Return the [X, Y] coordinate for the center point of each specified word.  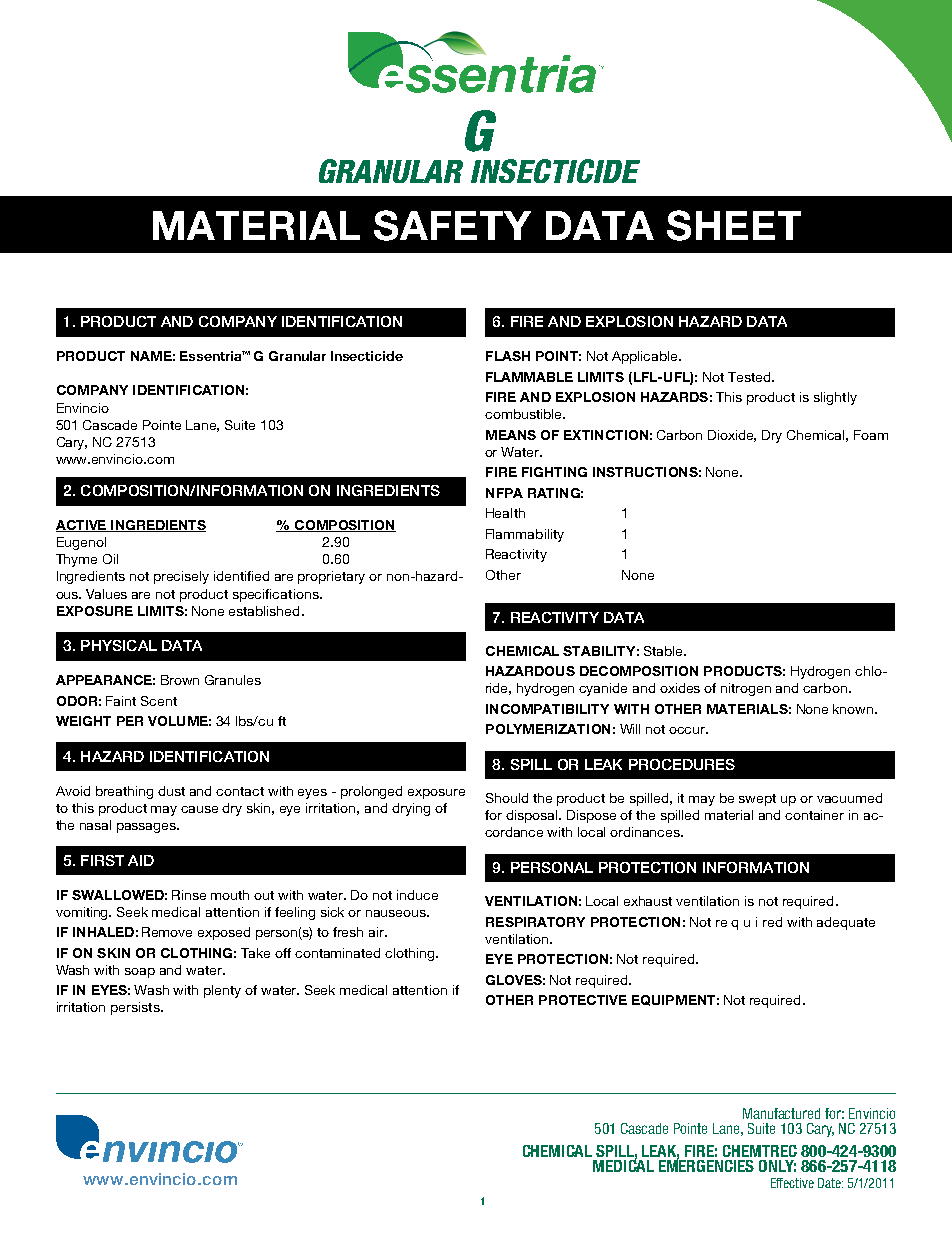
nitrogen [746, 689]
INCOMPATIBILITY [547, 709]
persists [136, 1008]
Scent [159, 701]
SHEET [734, 225]
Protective [583, 1000]
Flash [508, 356]
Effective [792, 1183]
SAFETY [452, 225]
